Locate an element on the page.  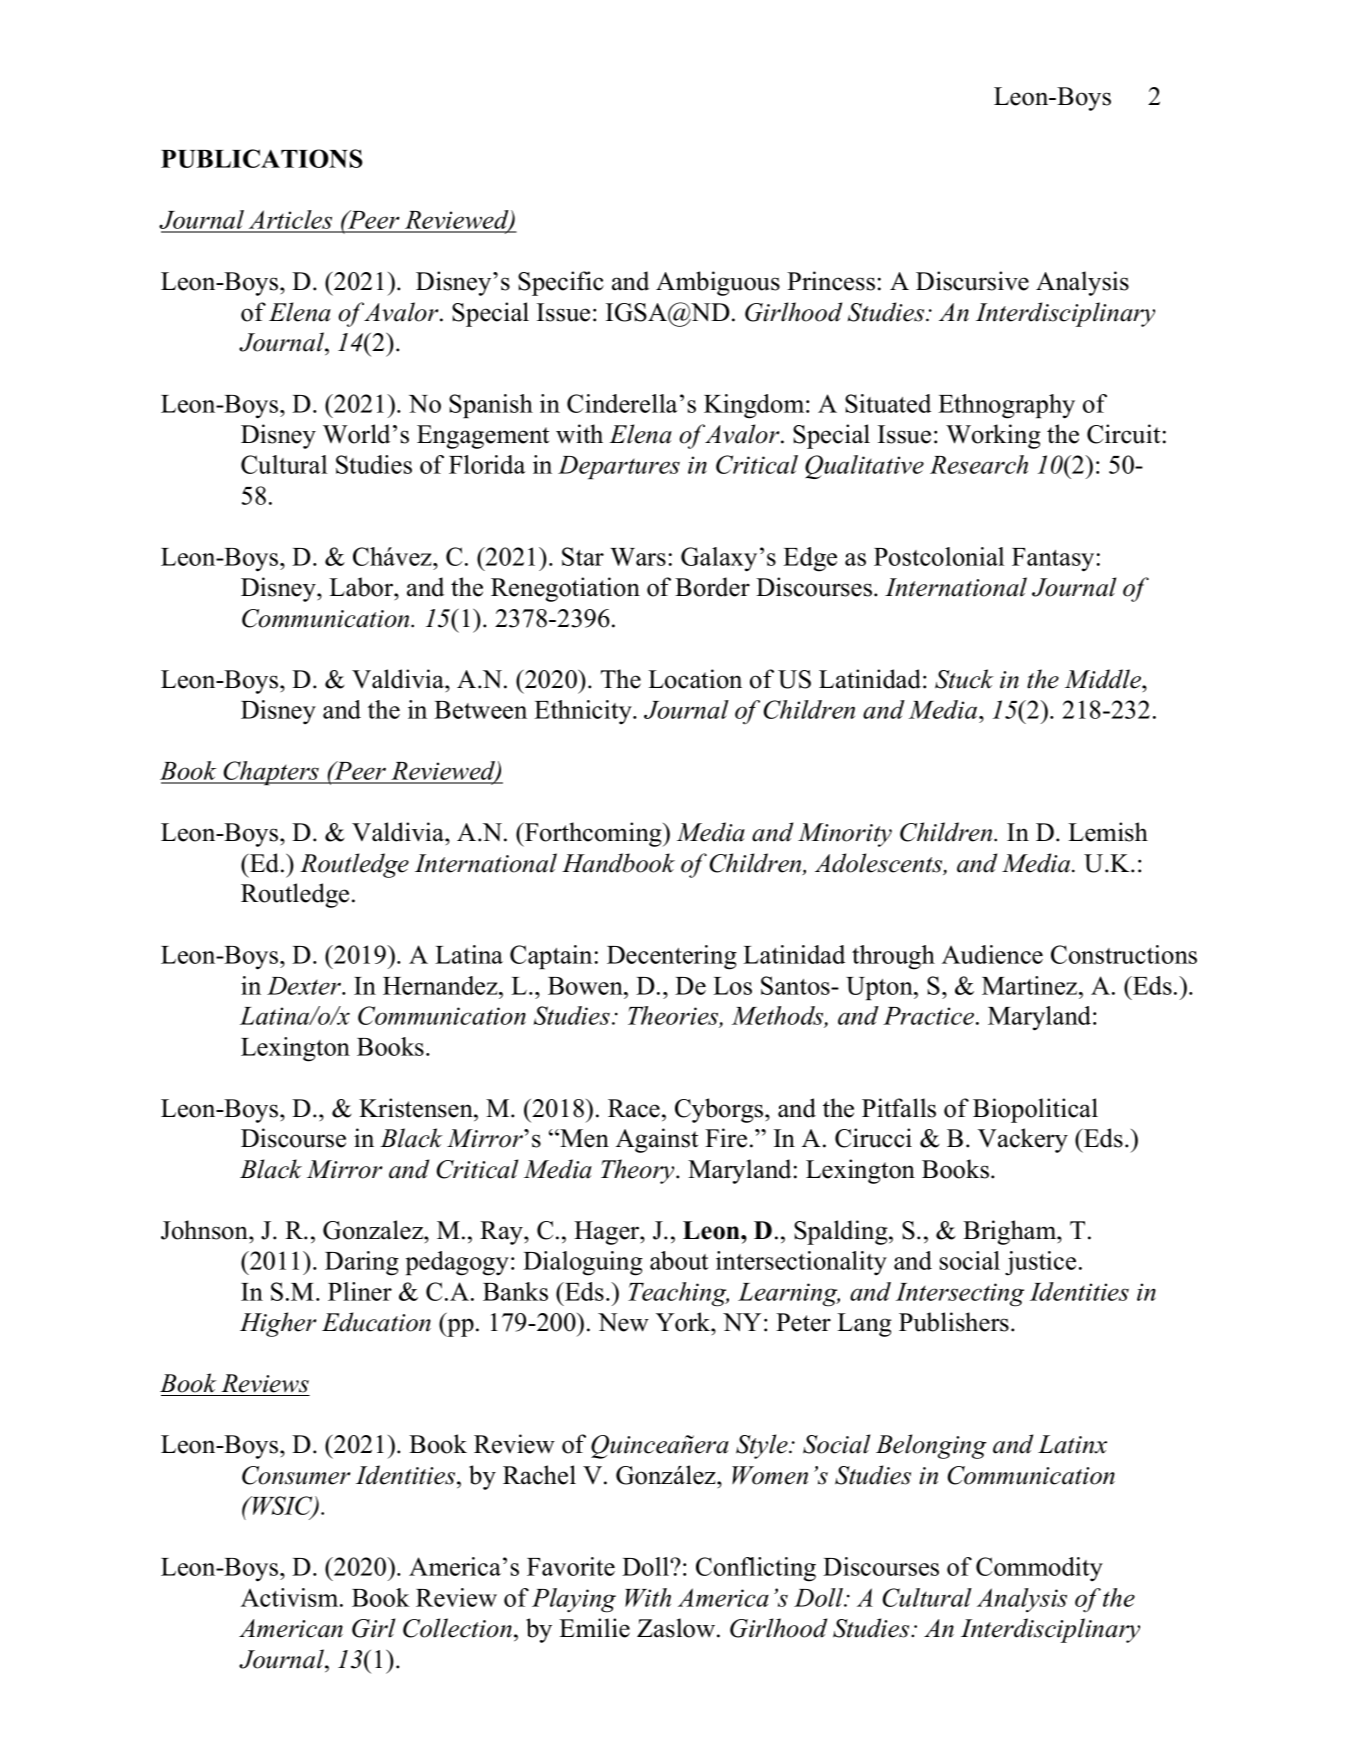
Discursive is located at coordinates (972, 281).
